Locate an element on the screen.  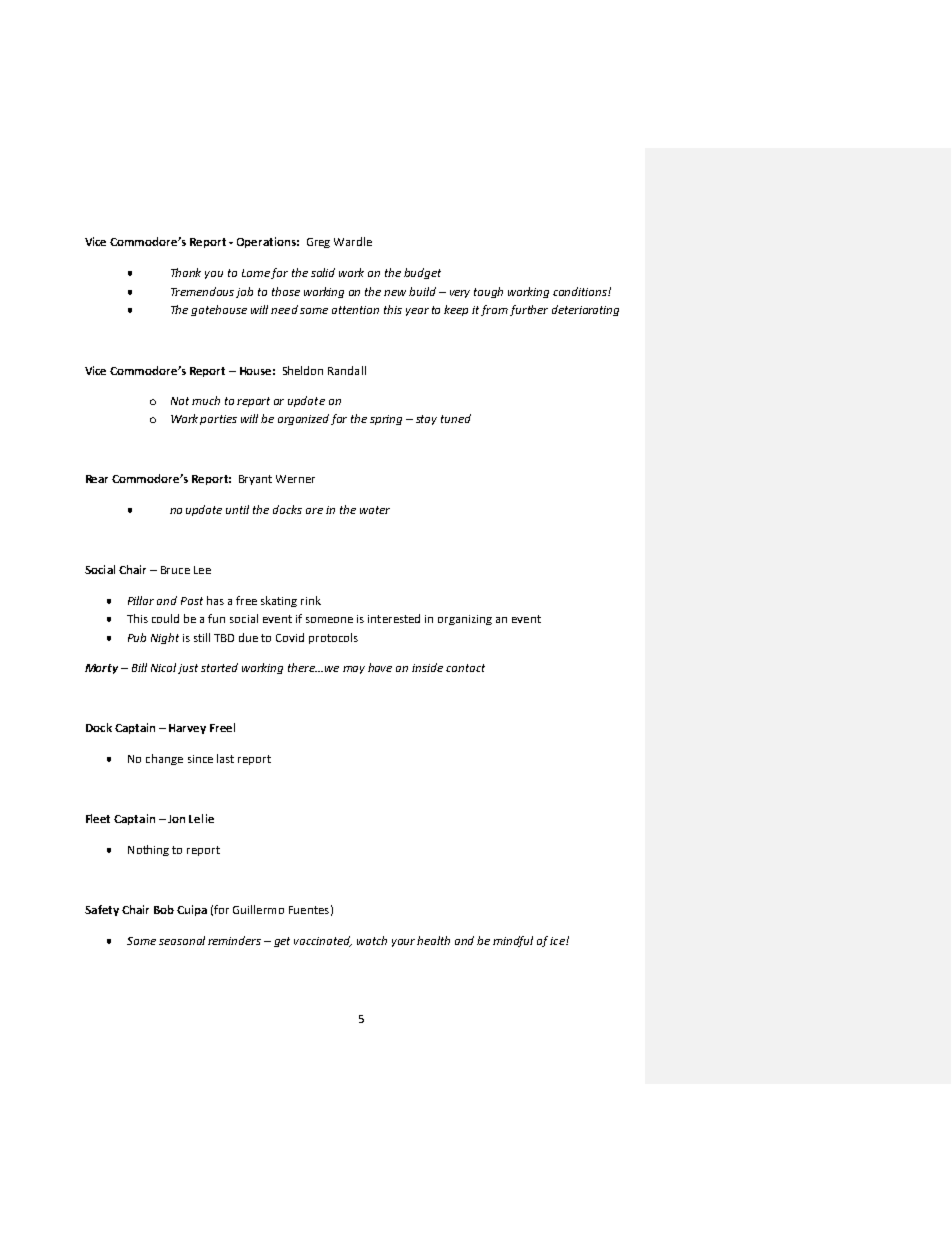
vaccinated is located at coordinates (323, 941).
